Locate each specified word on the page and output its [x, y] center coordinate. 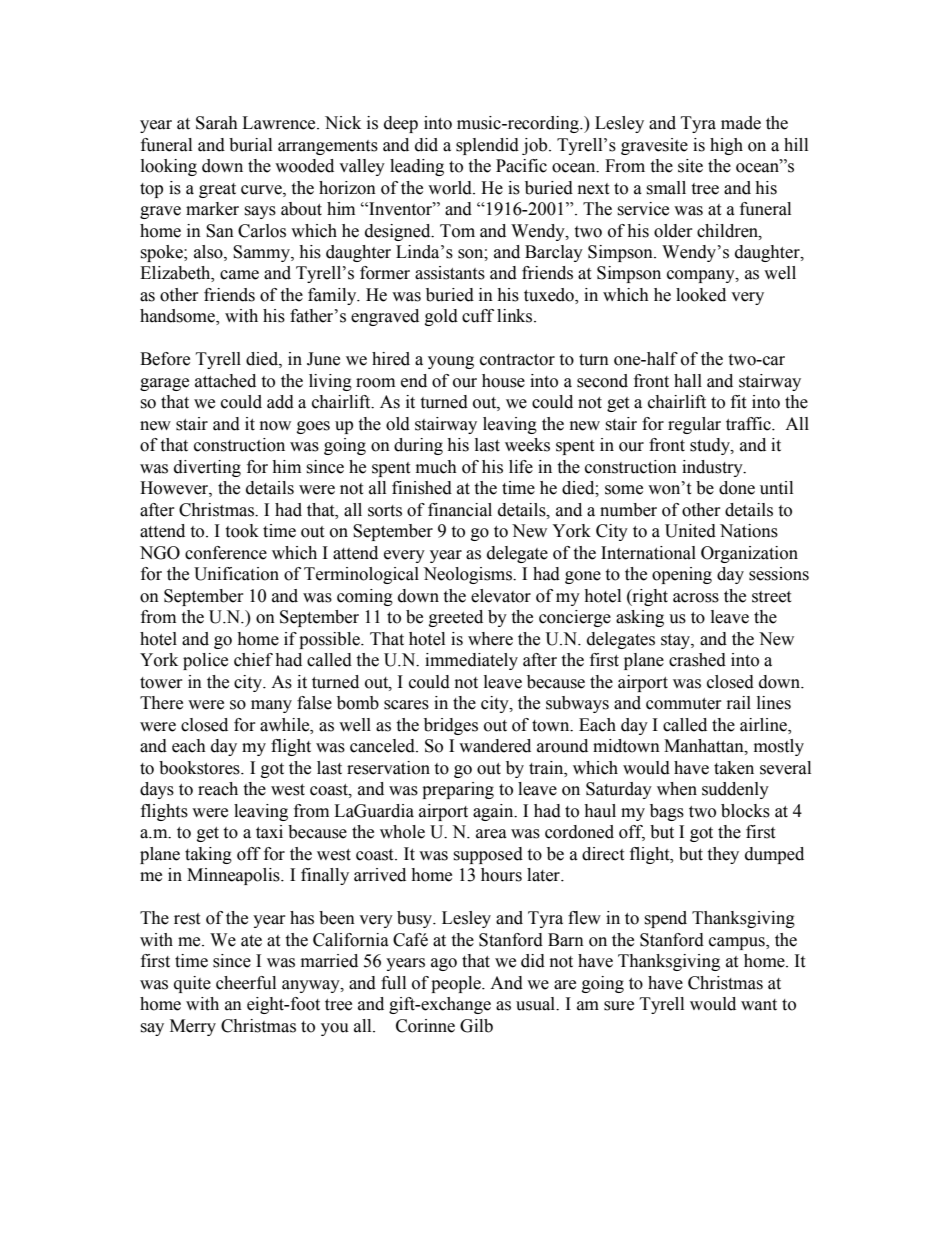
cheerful [246, 983]
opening [682, 575]
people [457, 984]
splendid [487, 146]
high [726, 146]
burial [250, 145]
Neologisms [469, 575]
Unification [236, 574]
